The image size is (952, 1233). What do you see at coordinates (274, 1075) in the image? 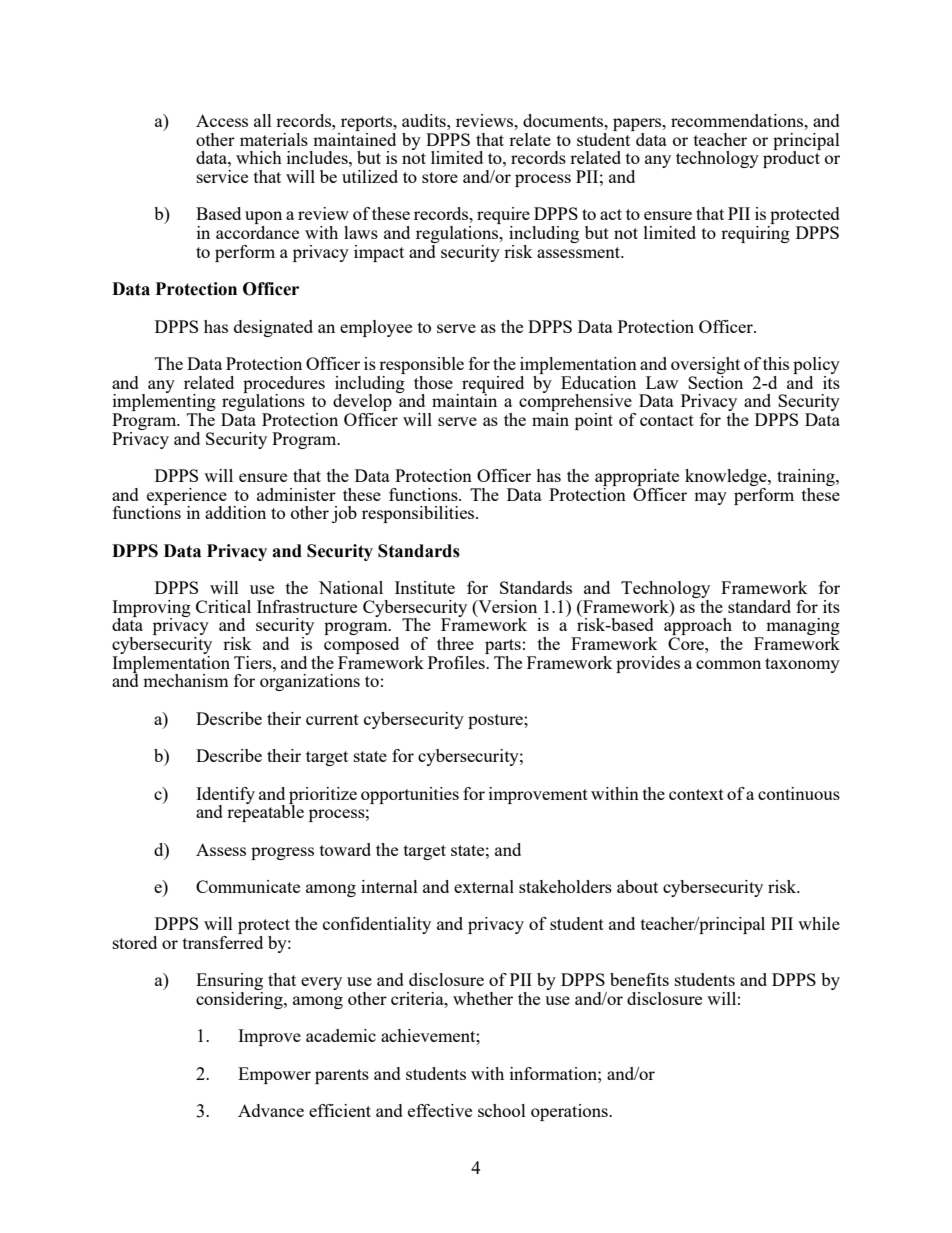
I see `Empower` at bounding box center [274, 1075].
